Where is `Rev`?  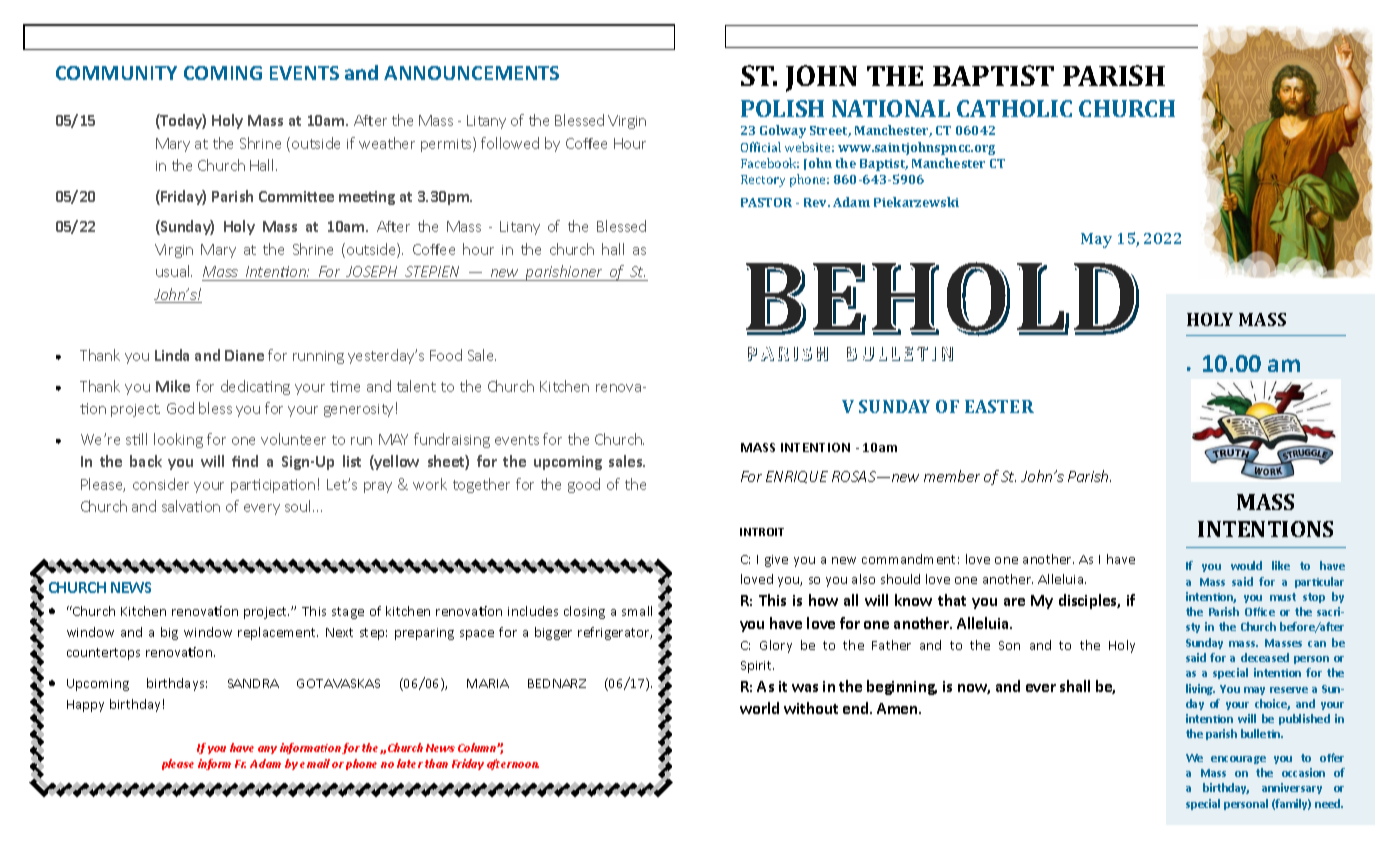 Rev is located at coordinates (817, 202).
